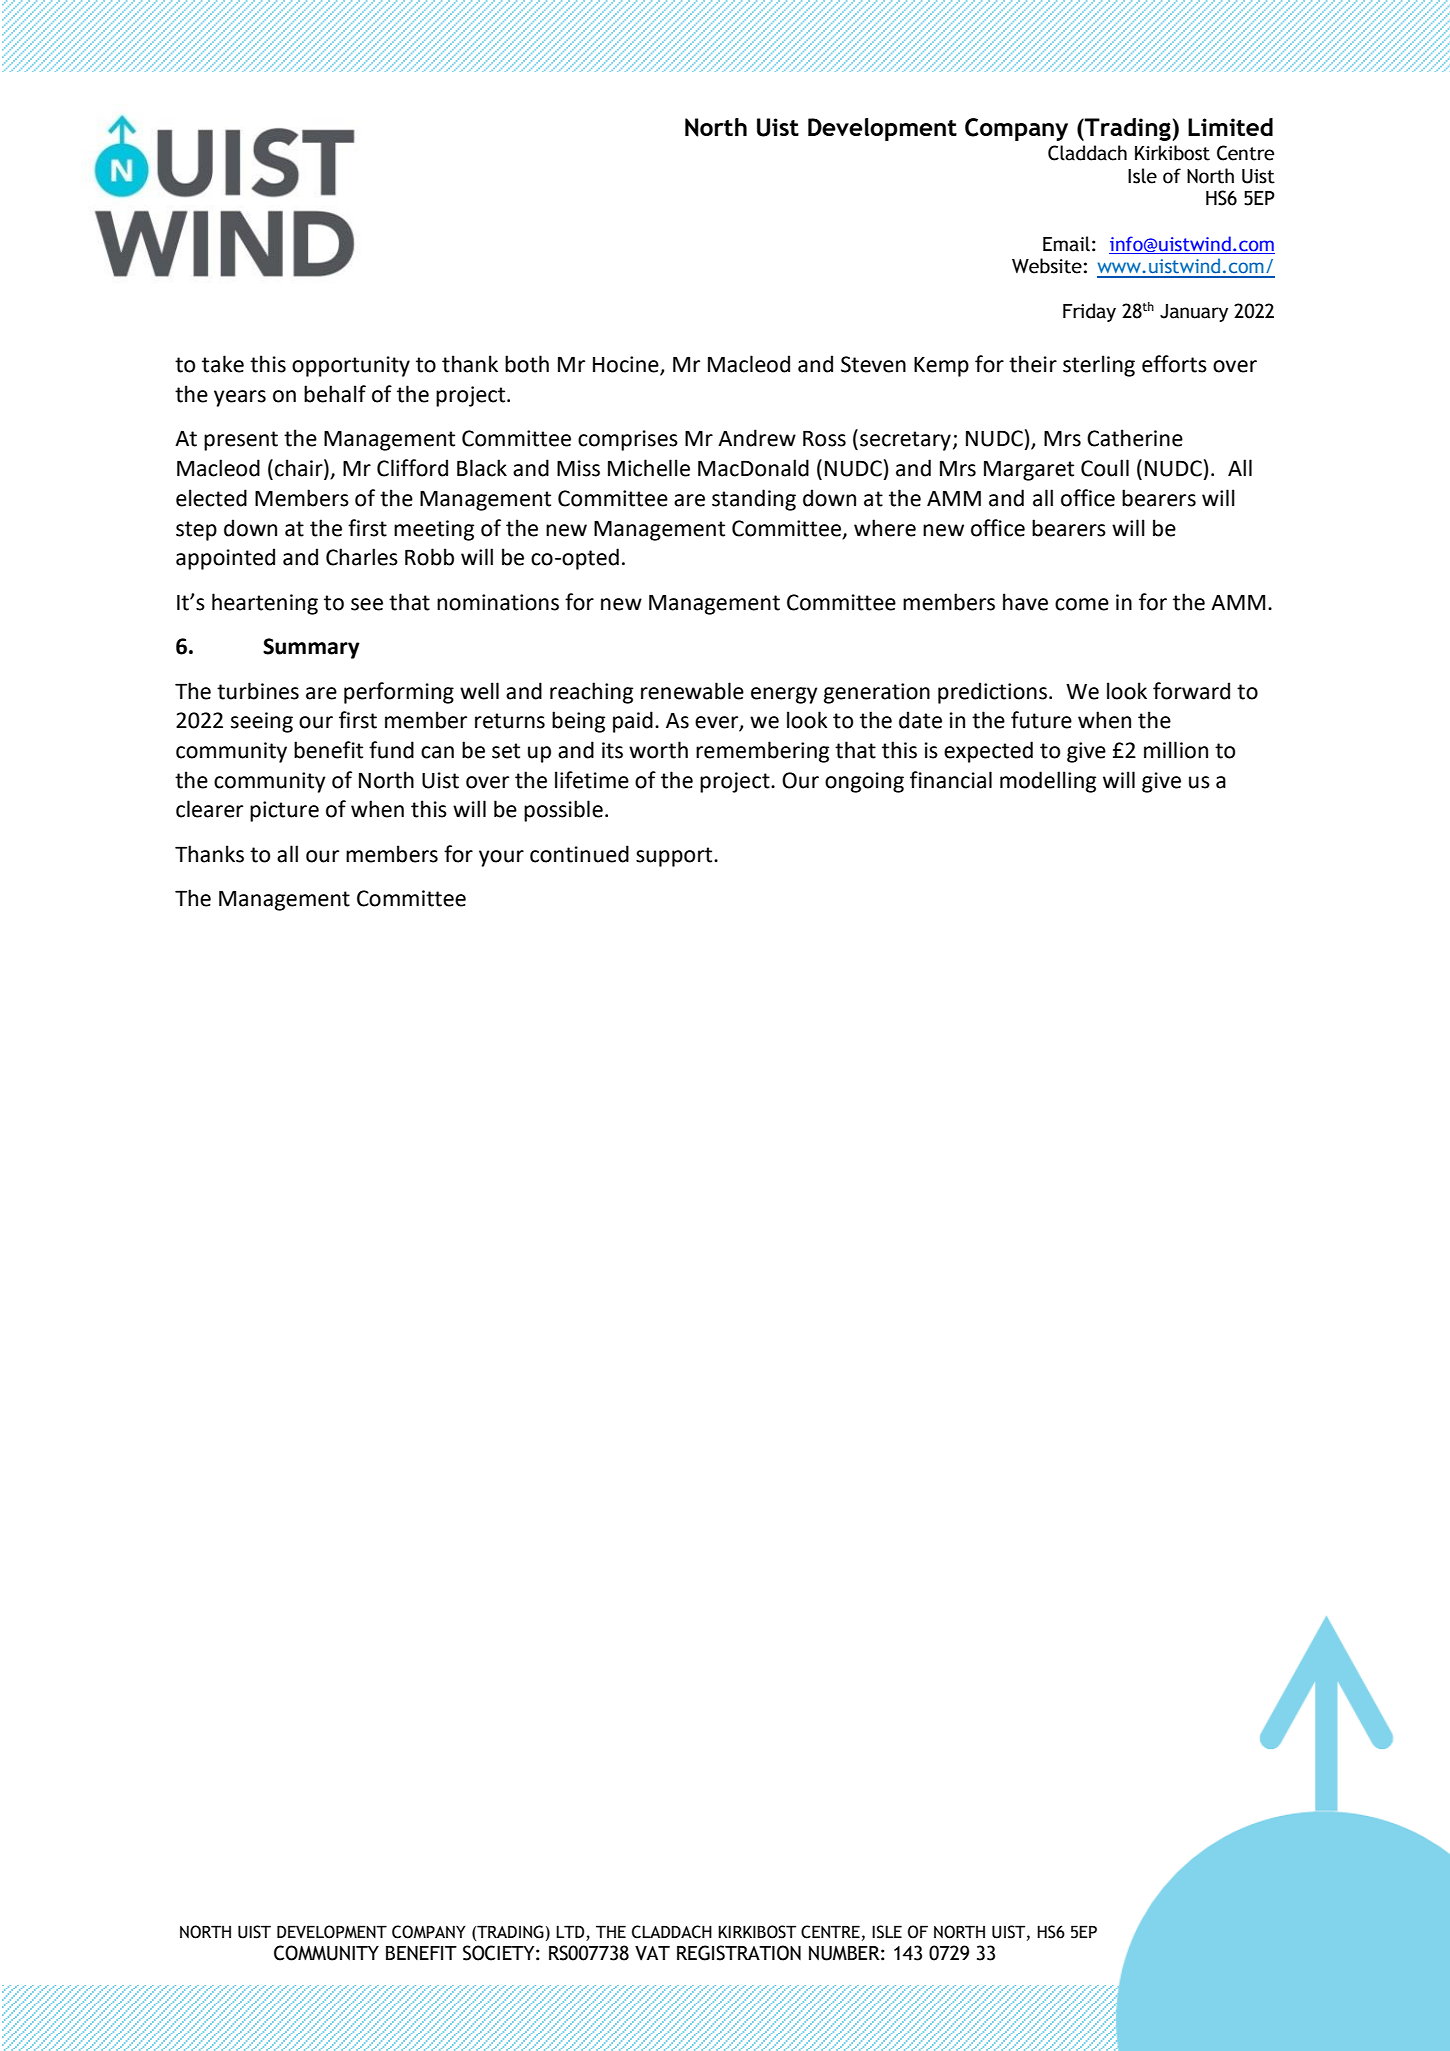  Describe the element at coordinates (652, 1953) in the image. I see `VAT` at that location.
